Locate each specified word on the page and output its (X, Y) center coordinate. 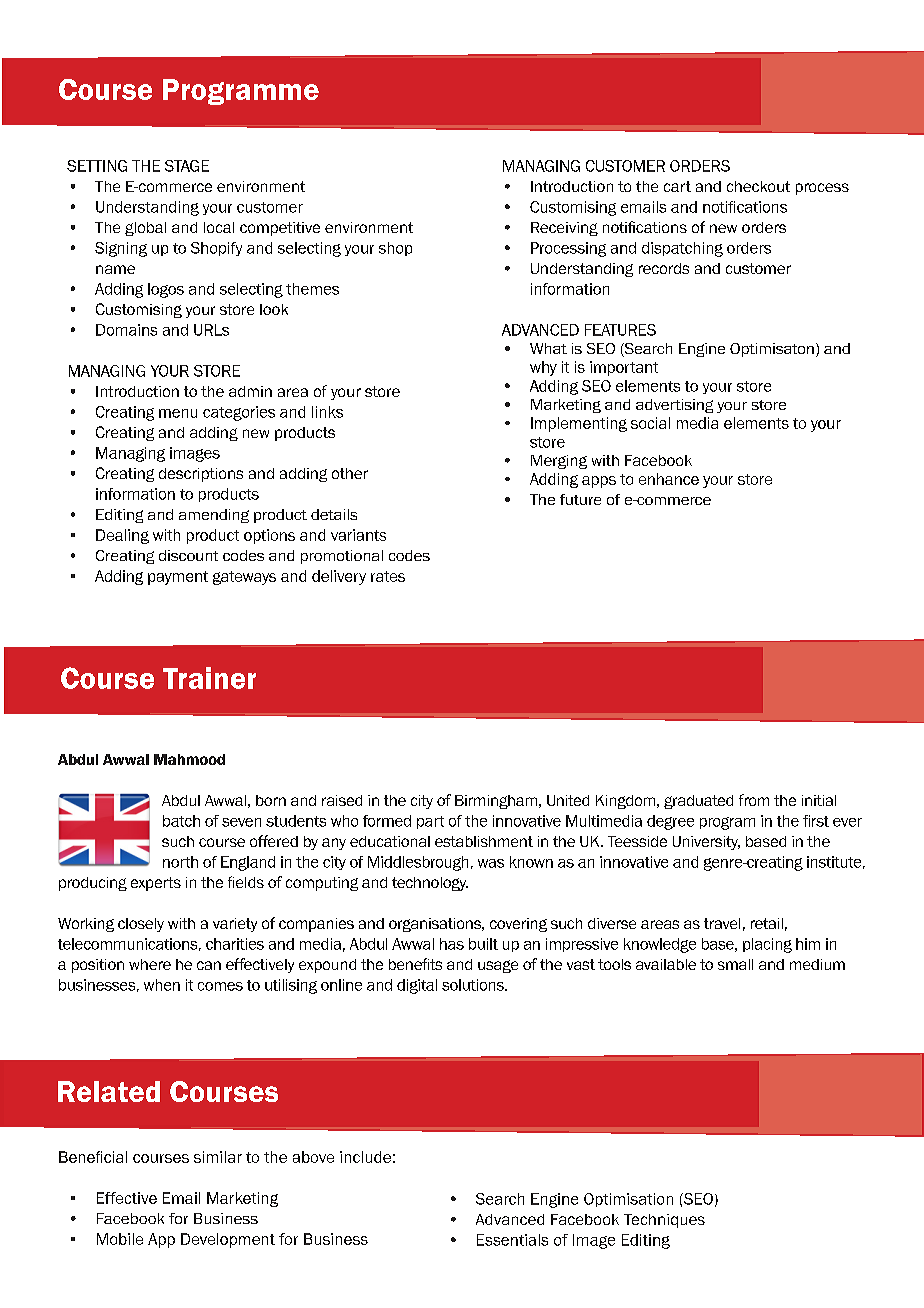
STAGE (187, 166)
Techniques (664, 1221)
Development (228, 1240)
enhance (669, 479)
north (180, 862)
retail (767, 923)
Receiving (564, 229)
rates (388, 576)
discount (188, 555)
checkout (758, 186)
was (491, 863)
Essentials (512, 1240)
